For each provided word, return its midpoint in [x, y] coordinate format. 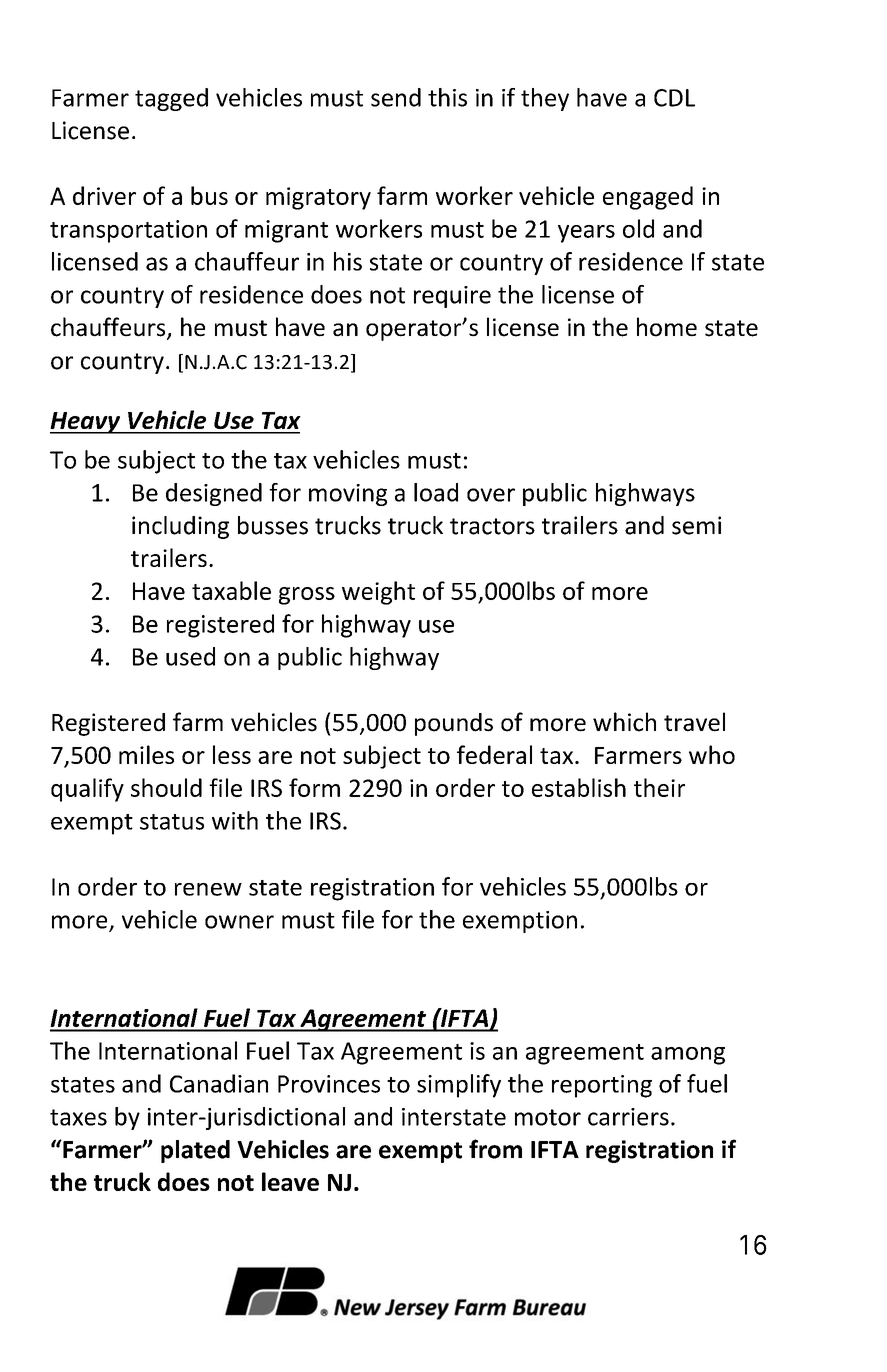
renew [208, 889]
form [314, 787]
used [190, 656]
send [396, 97]
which [624, 722]
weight [378, 593]
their [659, 787]
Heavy [86, 423]
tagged [171, 99]
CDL [674, 98]
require [452, 297]
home [667, 327]
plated [195, 1151]
